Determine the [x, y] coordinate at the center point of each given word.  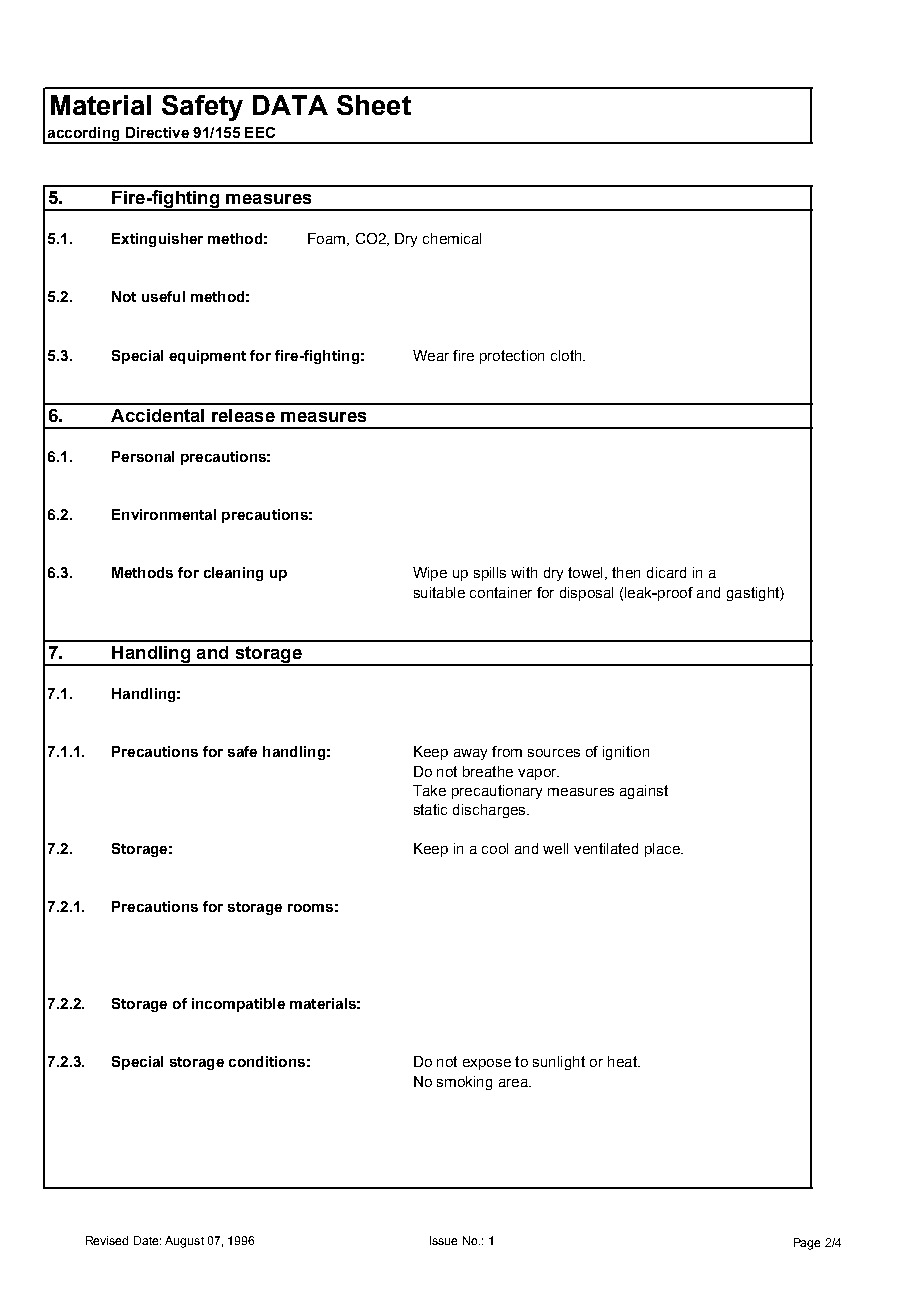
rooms [310, 908]
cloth [567, 355]
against [644, 792]
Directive [157, 132]
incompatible [238, 1005]
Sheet [374, 105]
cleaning [233, 574]
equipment [207, 357]
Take [429, 790]
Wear [431, 355]
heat [623, 1061]
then [626, 572]
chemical [452, 238]
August [184, 1242]
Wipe [430, 574]
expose [487, 1064]
